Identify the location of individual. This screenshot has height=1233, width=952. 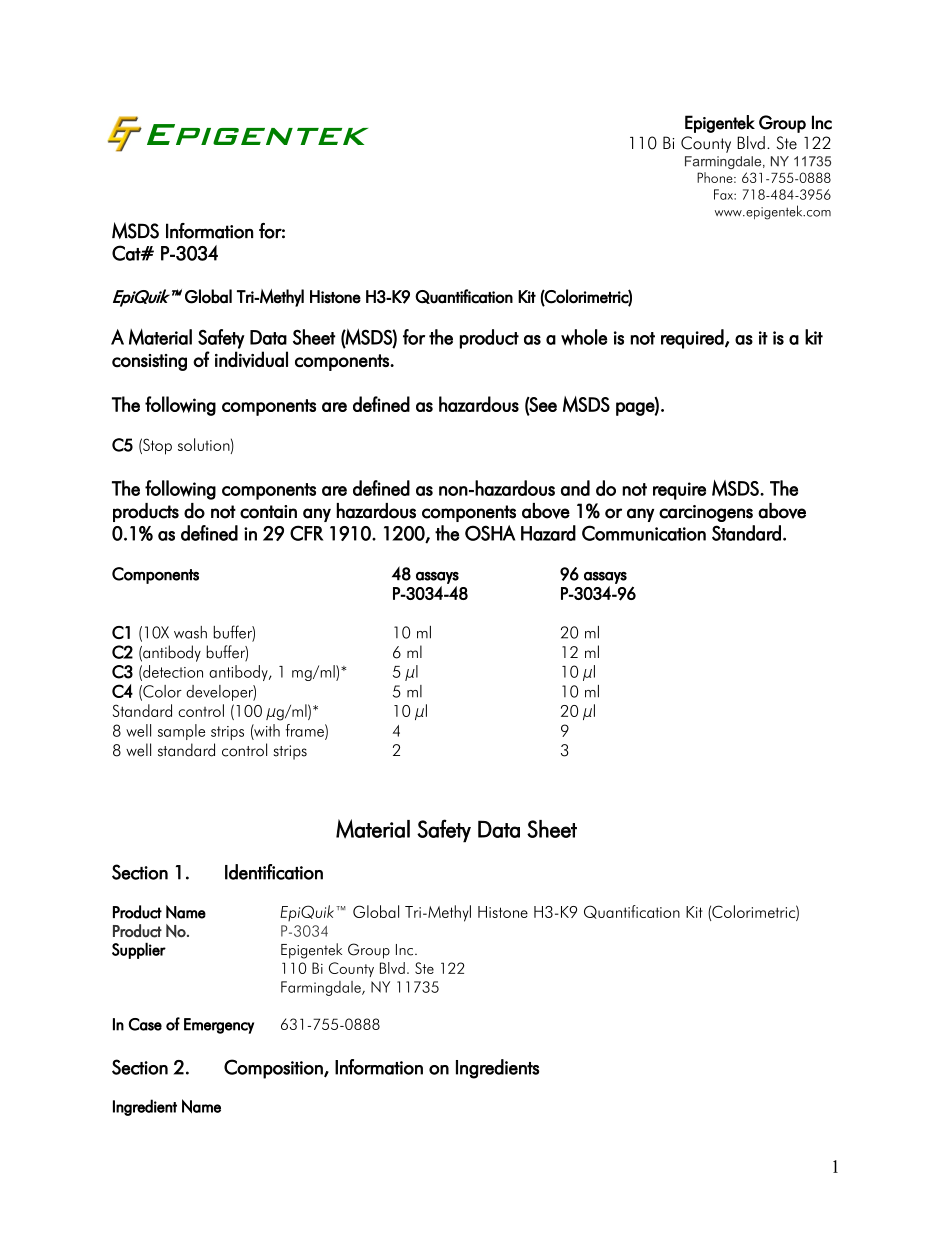
(251, 359).
